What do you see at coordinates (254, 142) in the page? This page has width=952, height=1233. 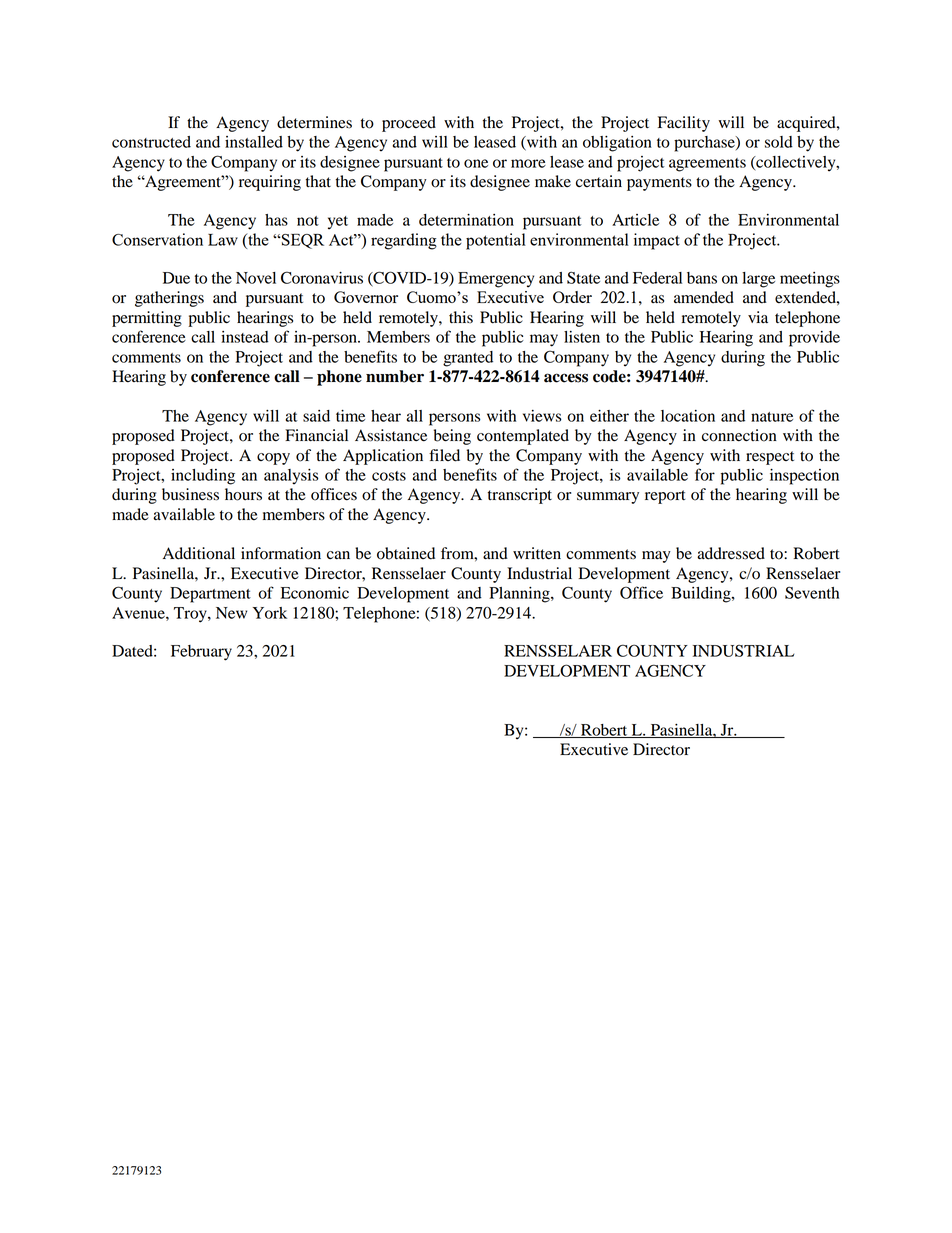 I see `installed` at bounding box center [254, 142].
